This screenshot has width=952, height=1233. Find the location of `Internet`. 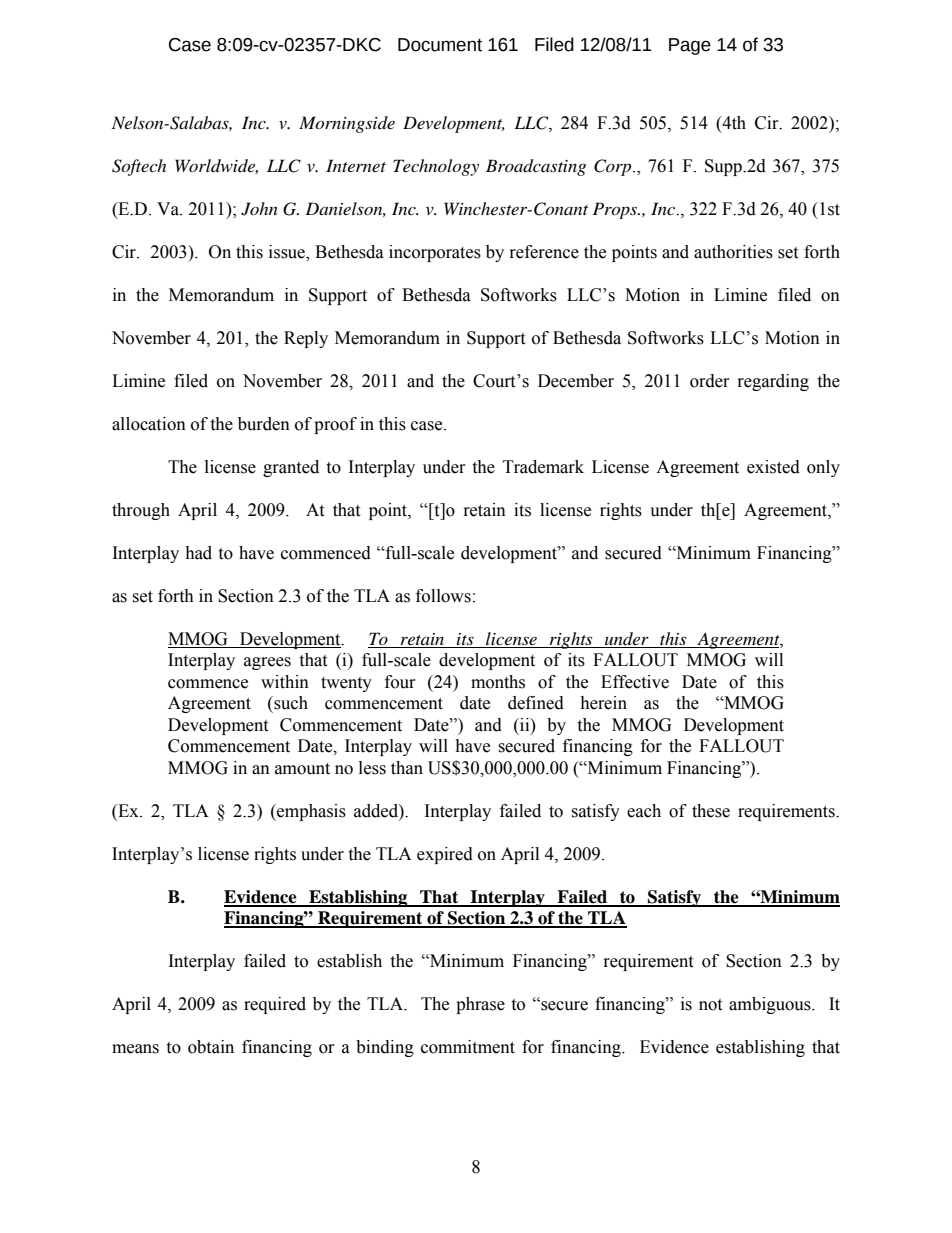

Internet is located at coordinates (356, 165).
